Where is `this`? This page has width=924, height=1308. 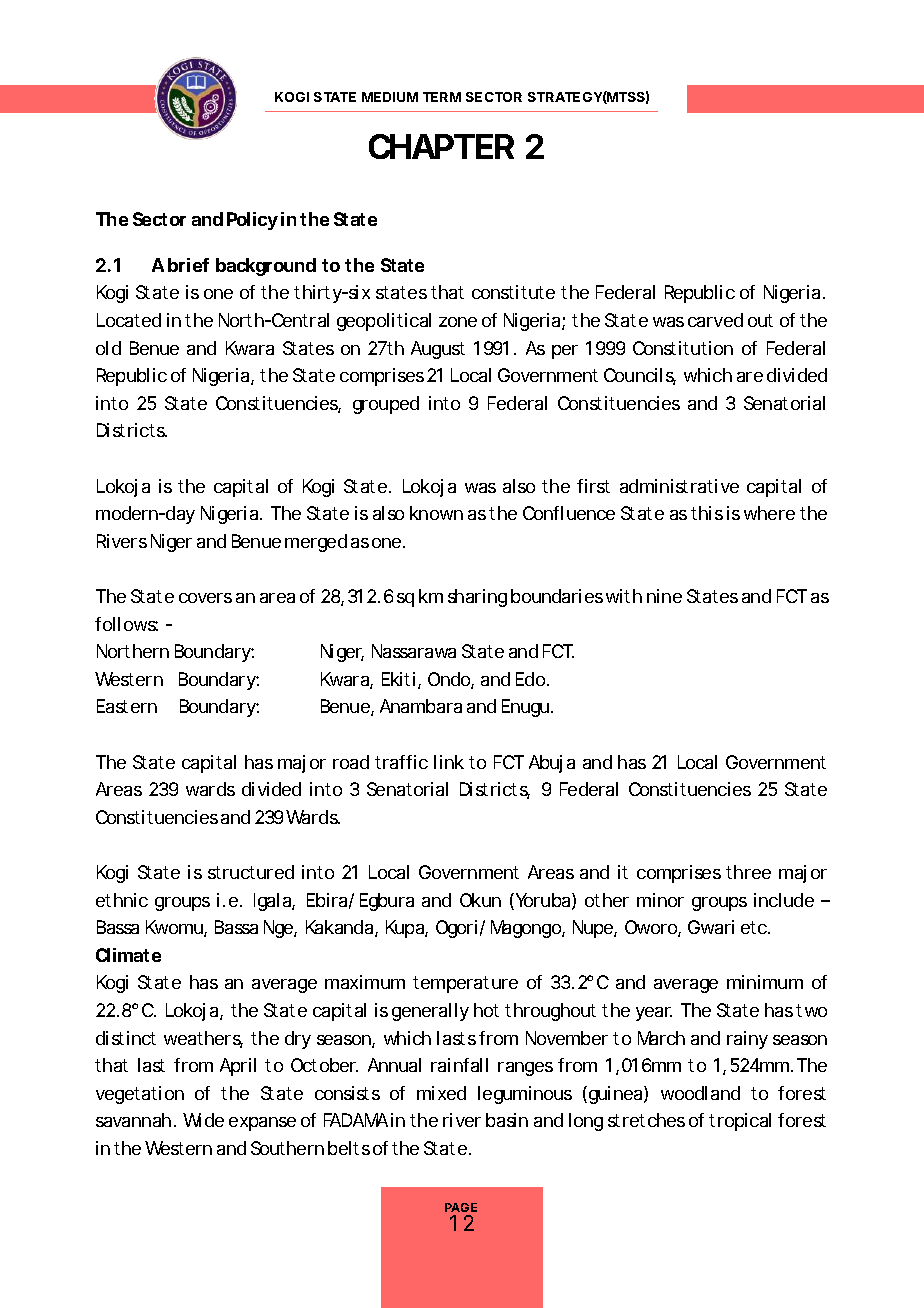
this is located at coordinates (707, 513).
